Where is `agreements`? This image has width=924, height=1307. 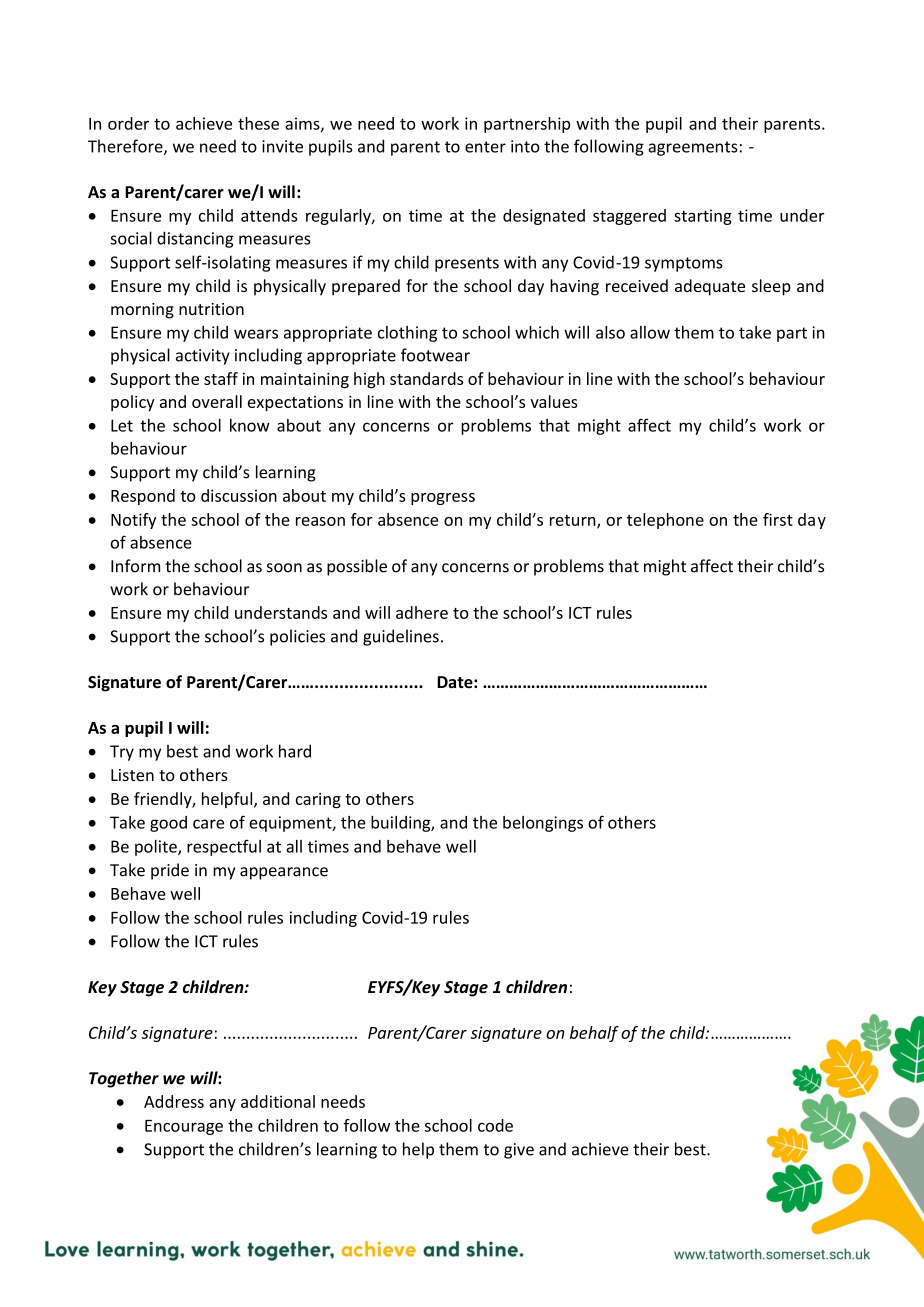
agreements is located at coordinates (693, 148).
